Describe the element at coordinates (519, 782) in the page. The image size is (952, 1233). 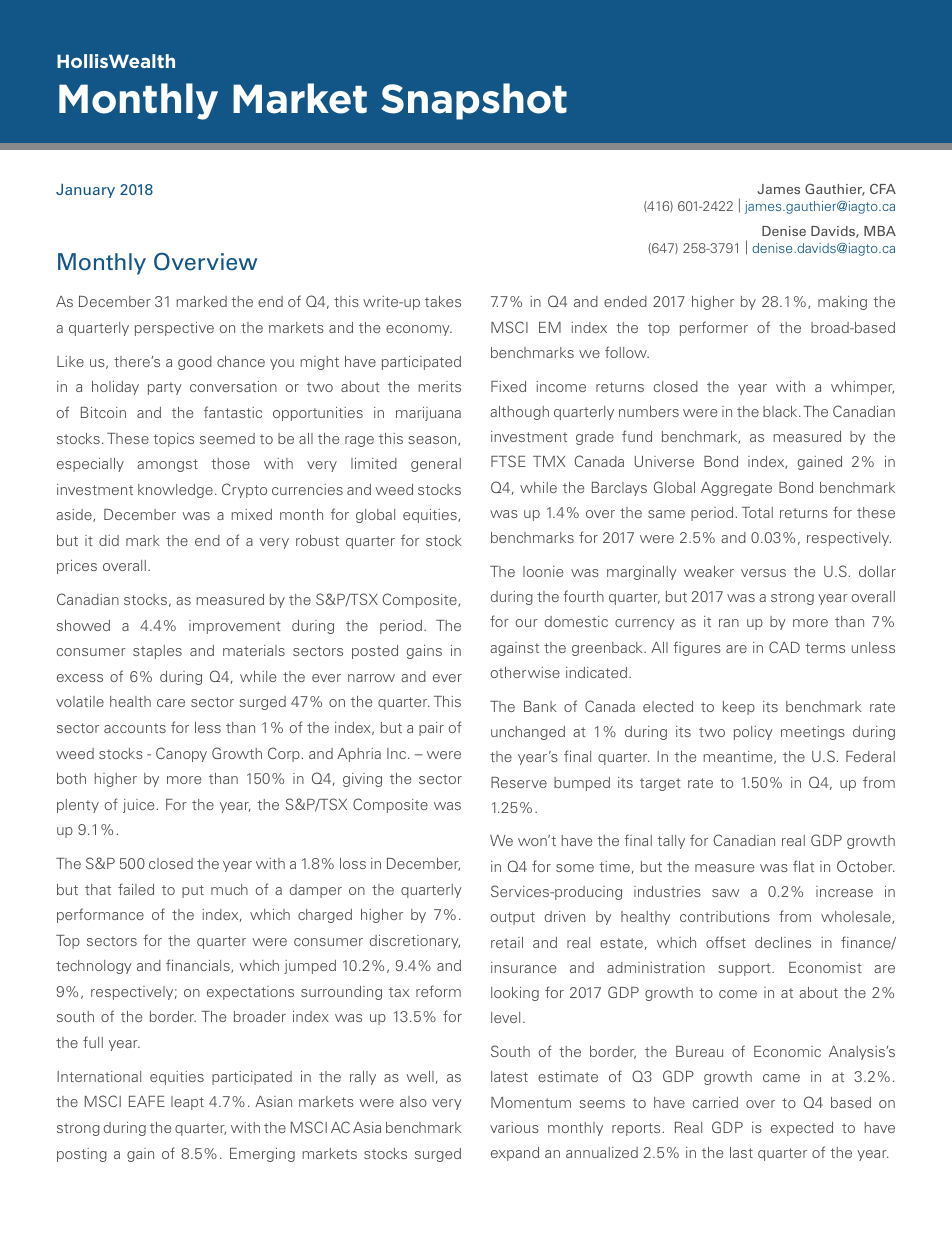
I see `Reserve` at that location.
